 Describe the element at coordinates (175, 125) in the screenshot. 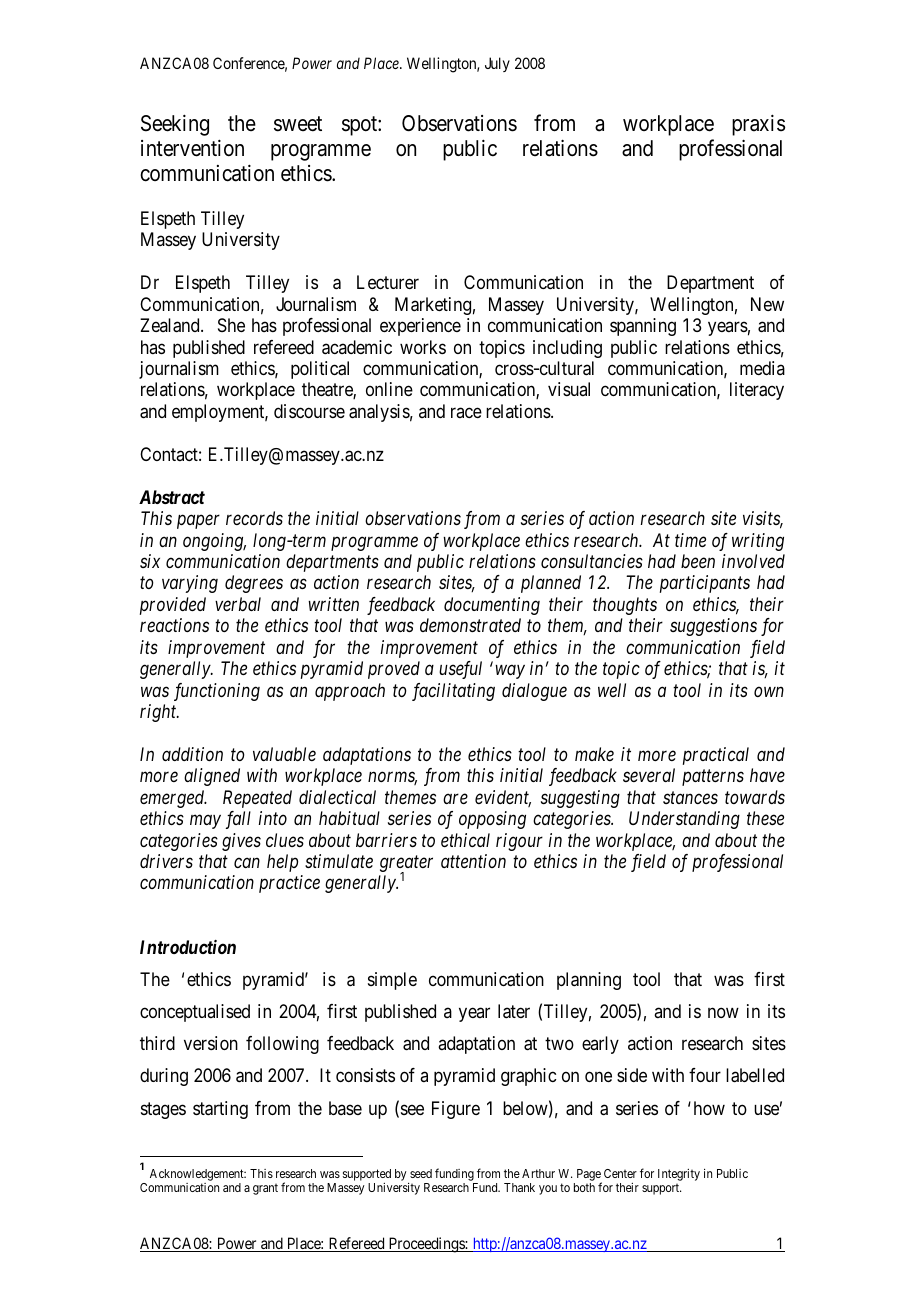

I see `Seeking` at that location.
